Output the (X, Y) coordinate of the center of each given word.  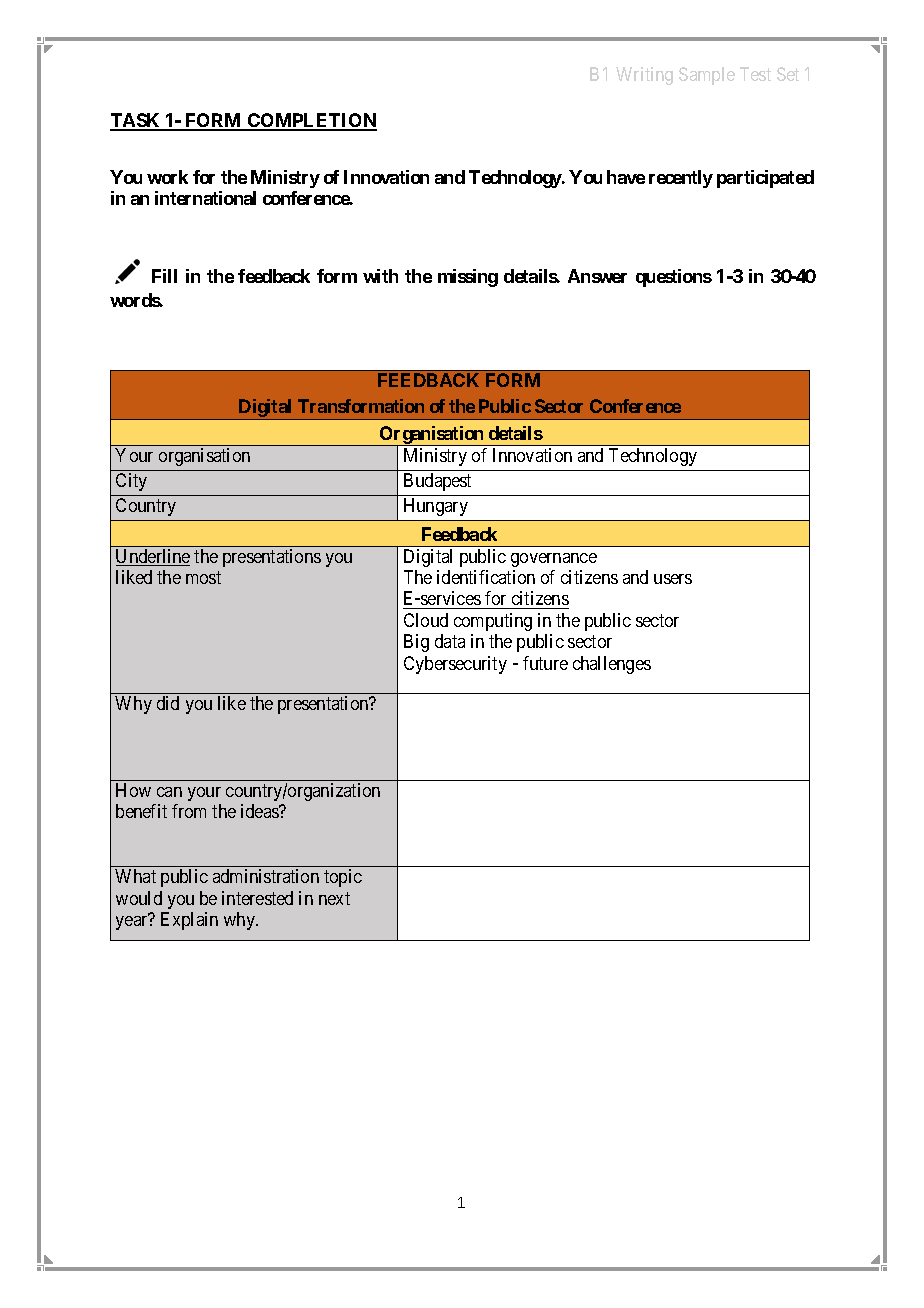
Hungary (436, 507)
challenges (612, 665)
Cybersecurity (455, 665)
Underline (153, 557)
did (168, 703)
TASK (136, 121)
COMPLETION (311, 121)
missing (468, 278)
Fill (164, 276)
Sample (707, 76)
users (673, 579)
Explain (189, 921)
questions (674, 278)
